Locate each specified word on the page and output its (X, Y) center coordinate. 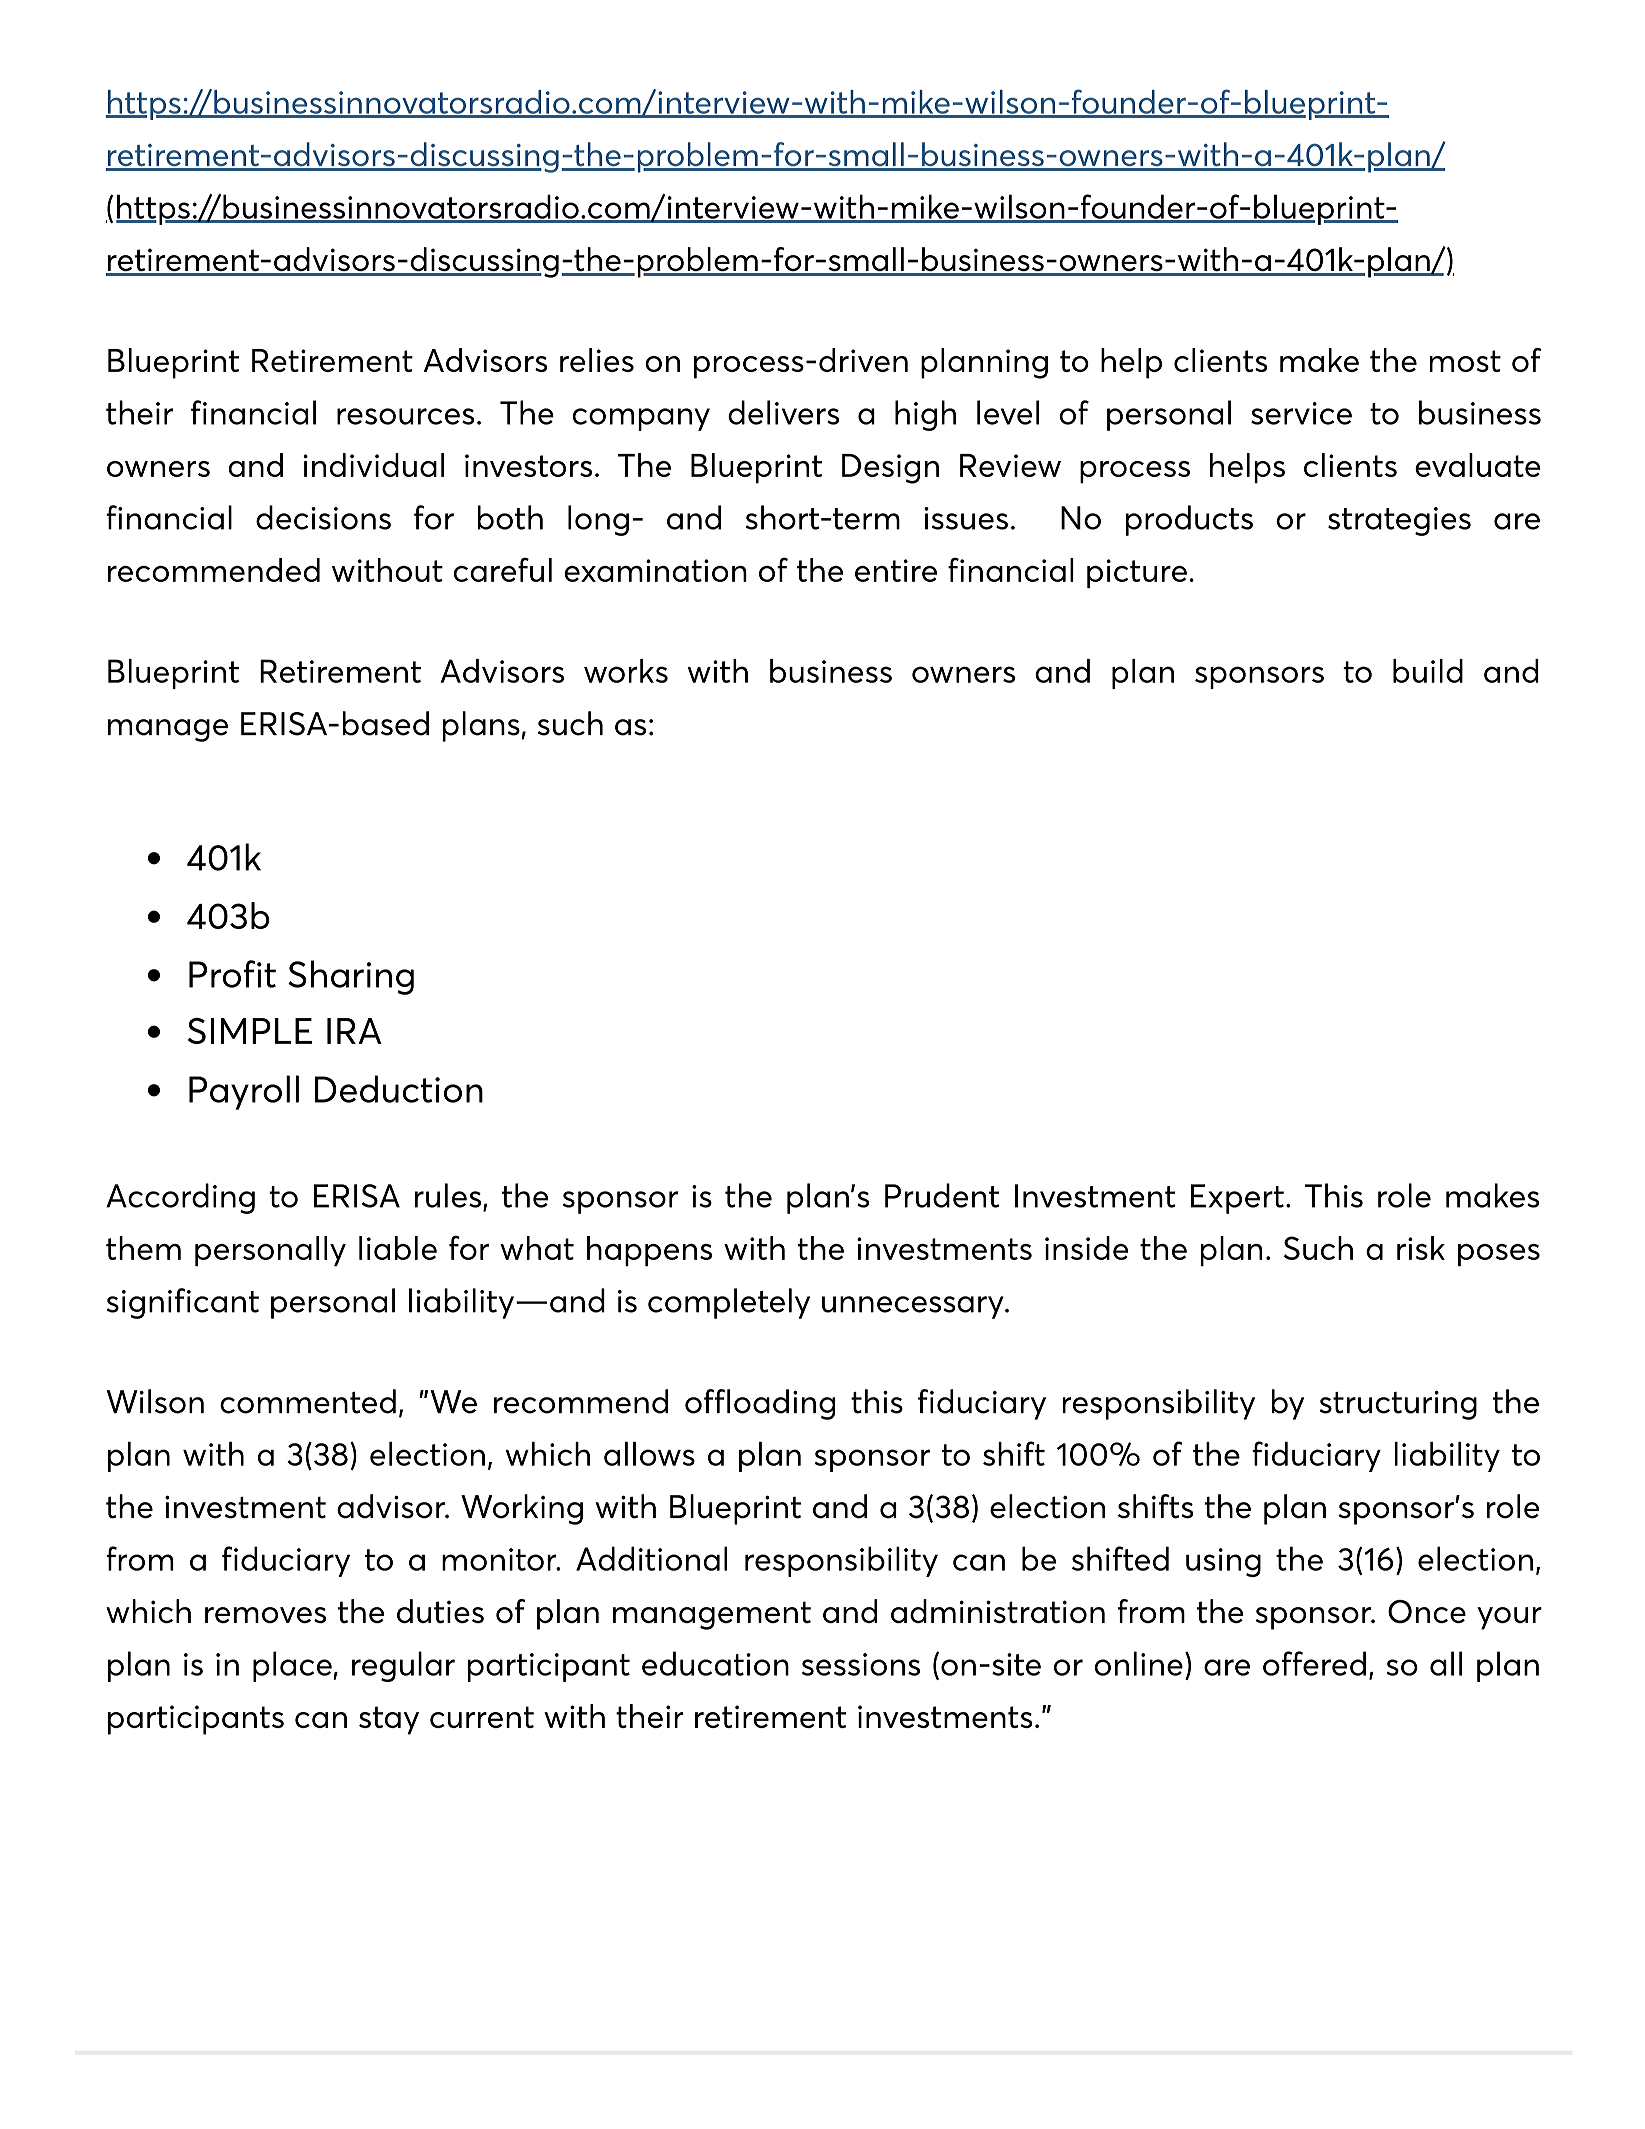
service (1301, 413)
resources (405, 416)
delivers (783, 412)
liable (398, 1248)
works (626, 671)
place (293, 1666)
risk (1421, 1248)
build (1428, 671)
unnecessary (914, 1307)
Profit (232, 974)
